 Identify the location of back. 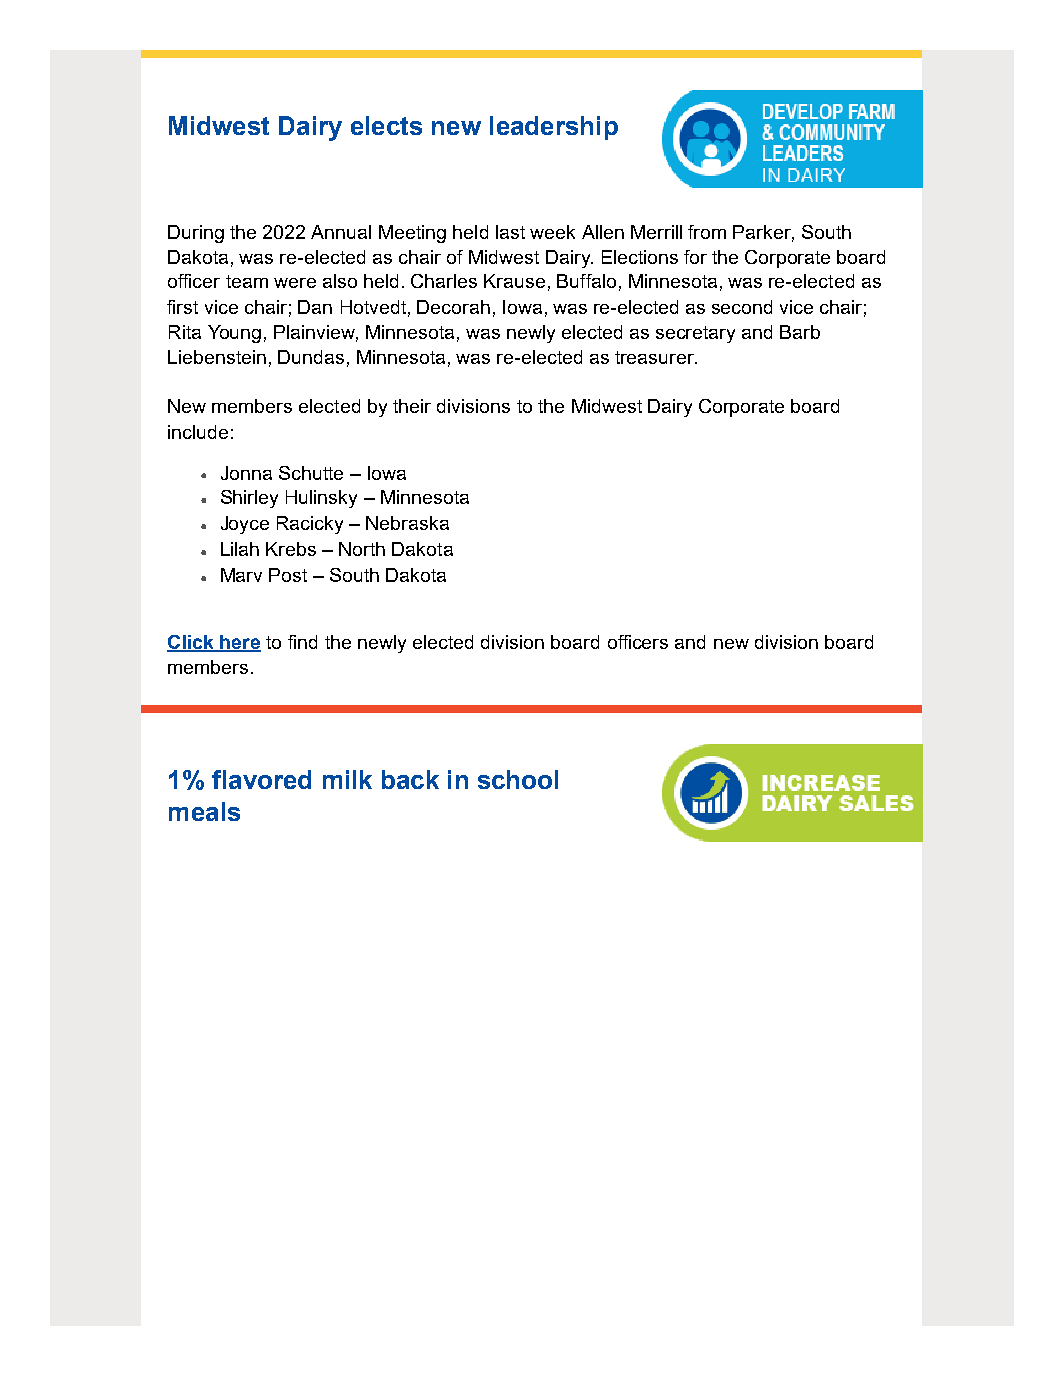
(410, 779).
